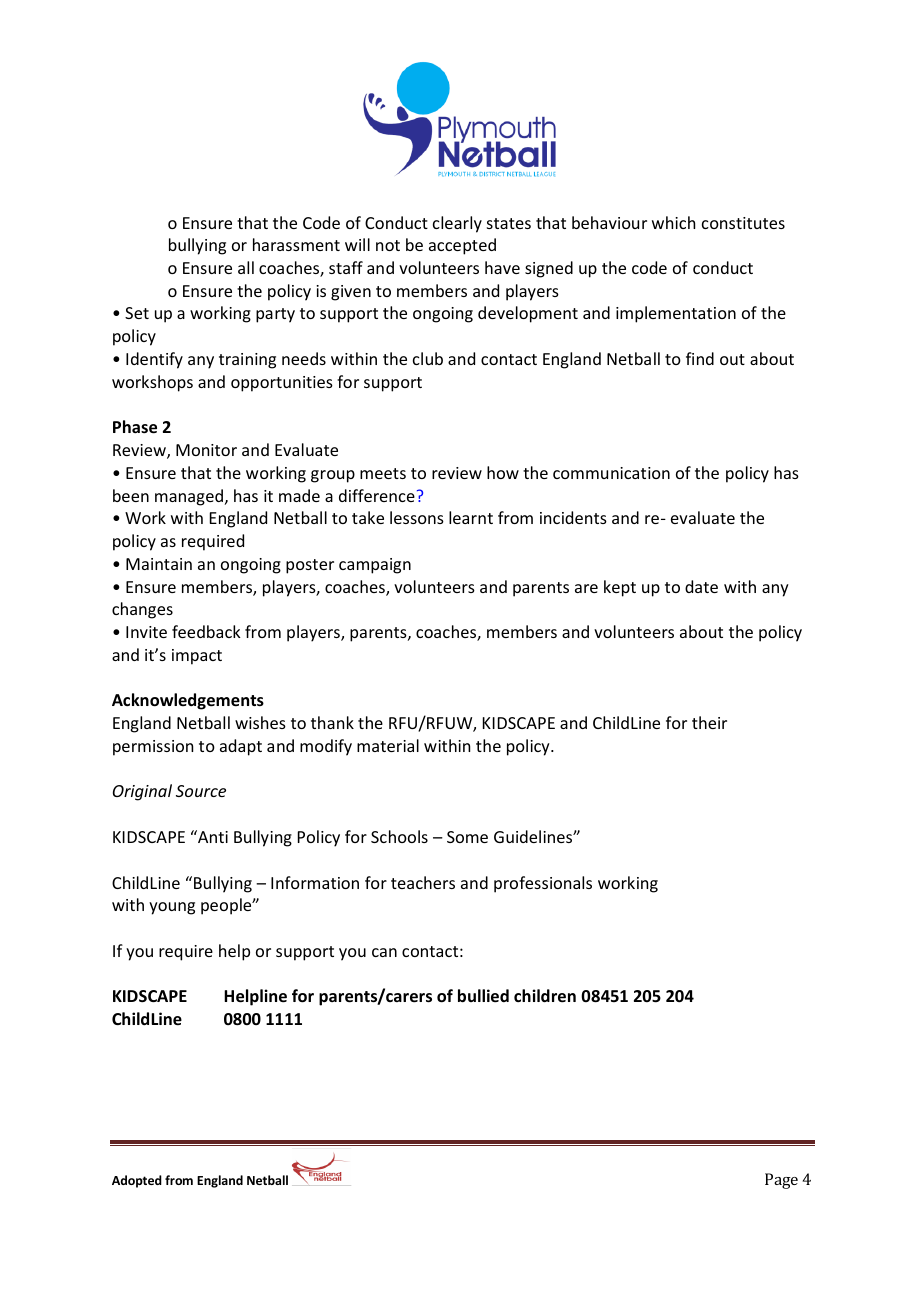  Describe the element at coordinates (673, 222) in the document. I see `which` at that location.
